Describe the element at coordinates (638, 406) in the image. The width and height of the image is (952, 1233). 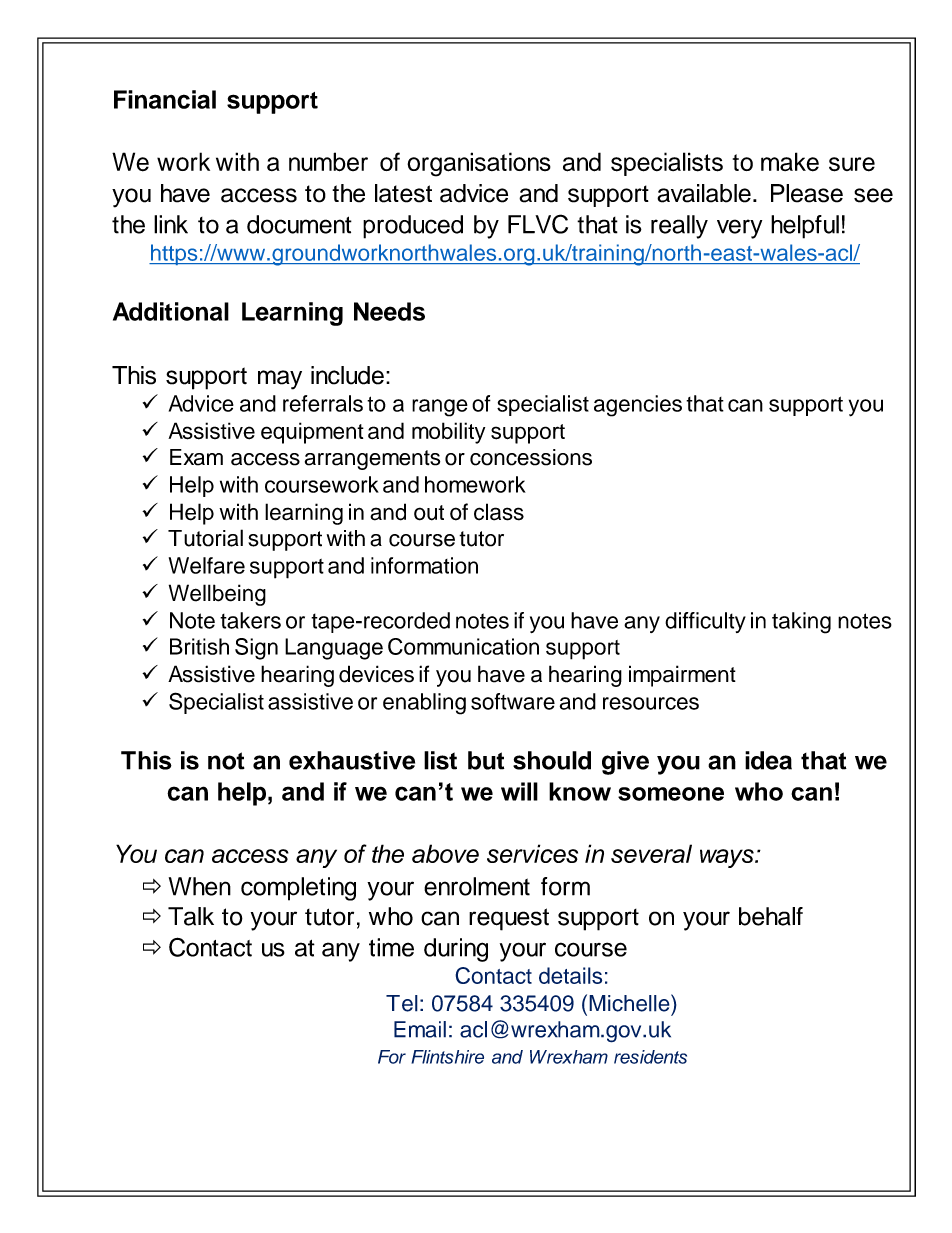
I see `agencies` at that location.
